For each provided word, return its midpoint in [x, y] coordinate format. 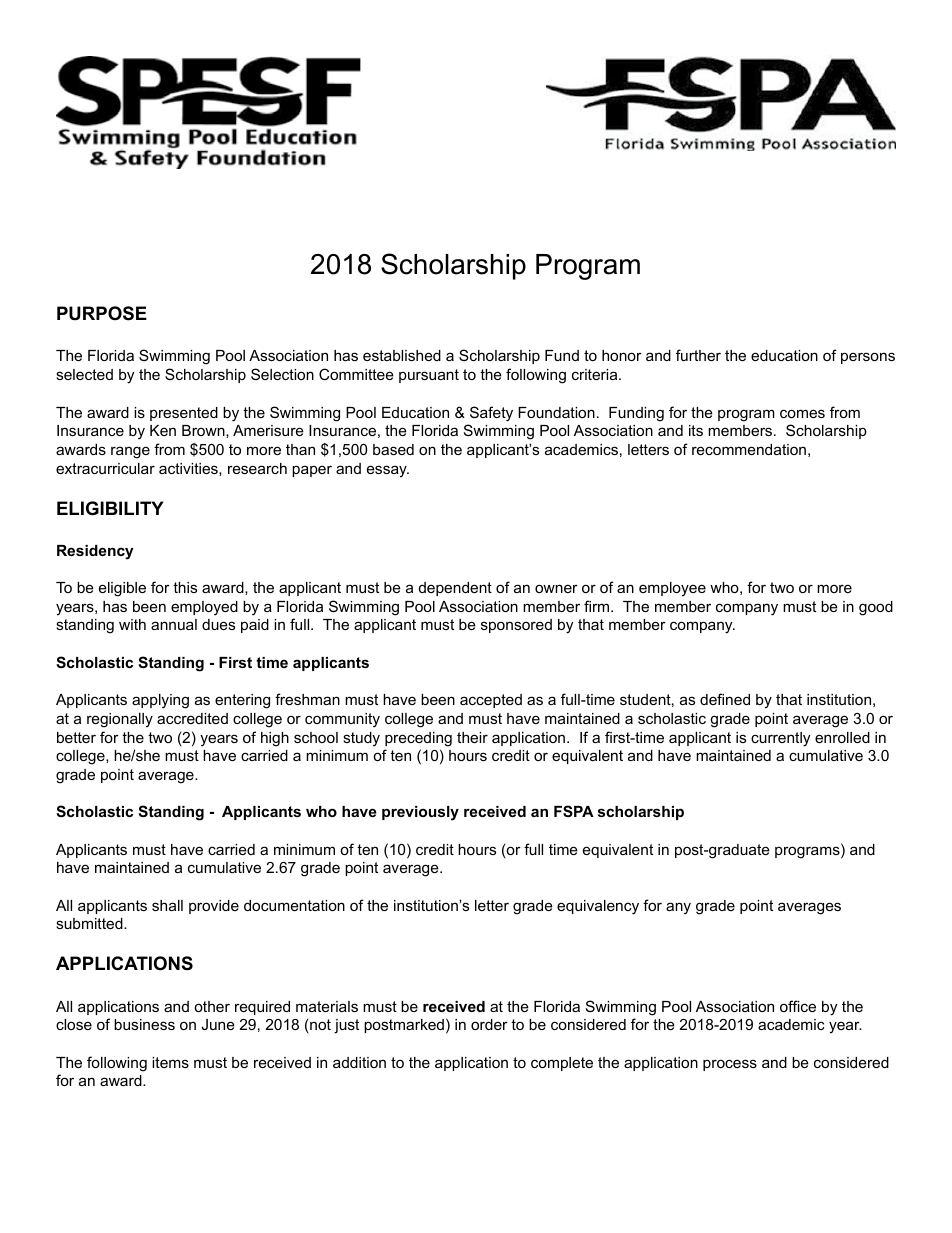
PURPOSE [102, 313]
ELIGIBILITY [110, 508]
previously [420, 813]
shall [167, 905]
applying [160, 701]
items [170, 1062]
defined [725, 699]
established [402, 355]
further [698, 355]
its [696, 430]
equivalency [598, 907]
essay [388, 471]
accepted [491, 701]
